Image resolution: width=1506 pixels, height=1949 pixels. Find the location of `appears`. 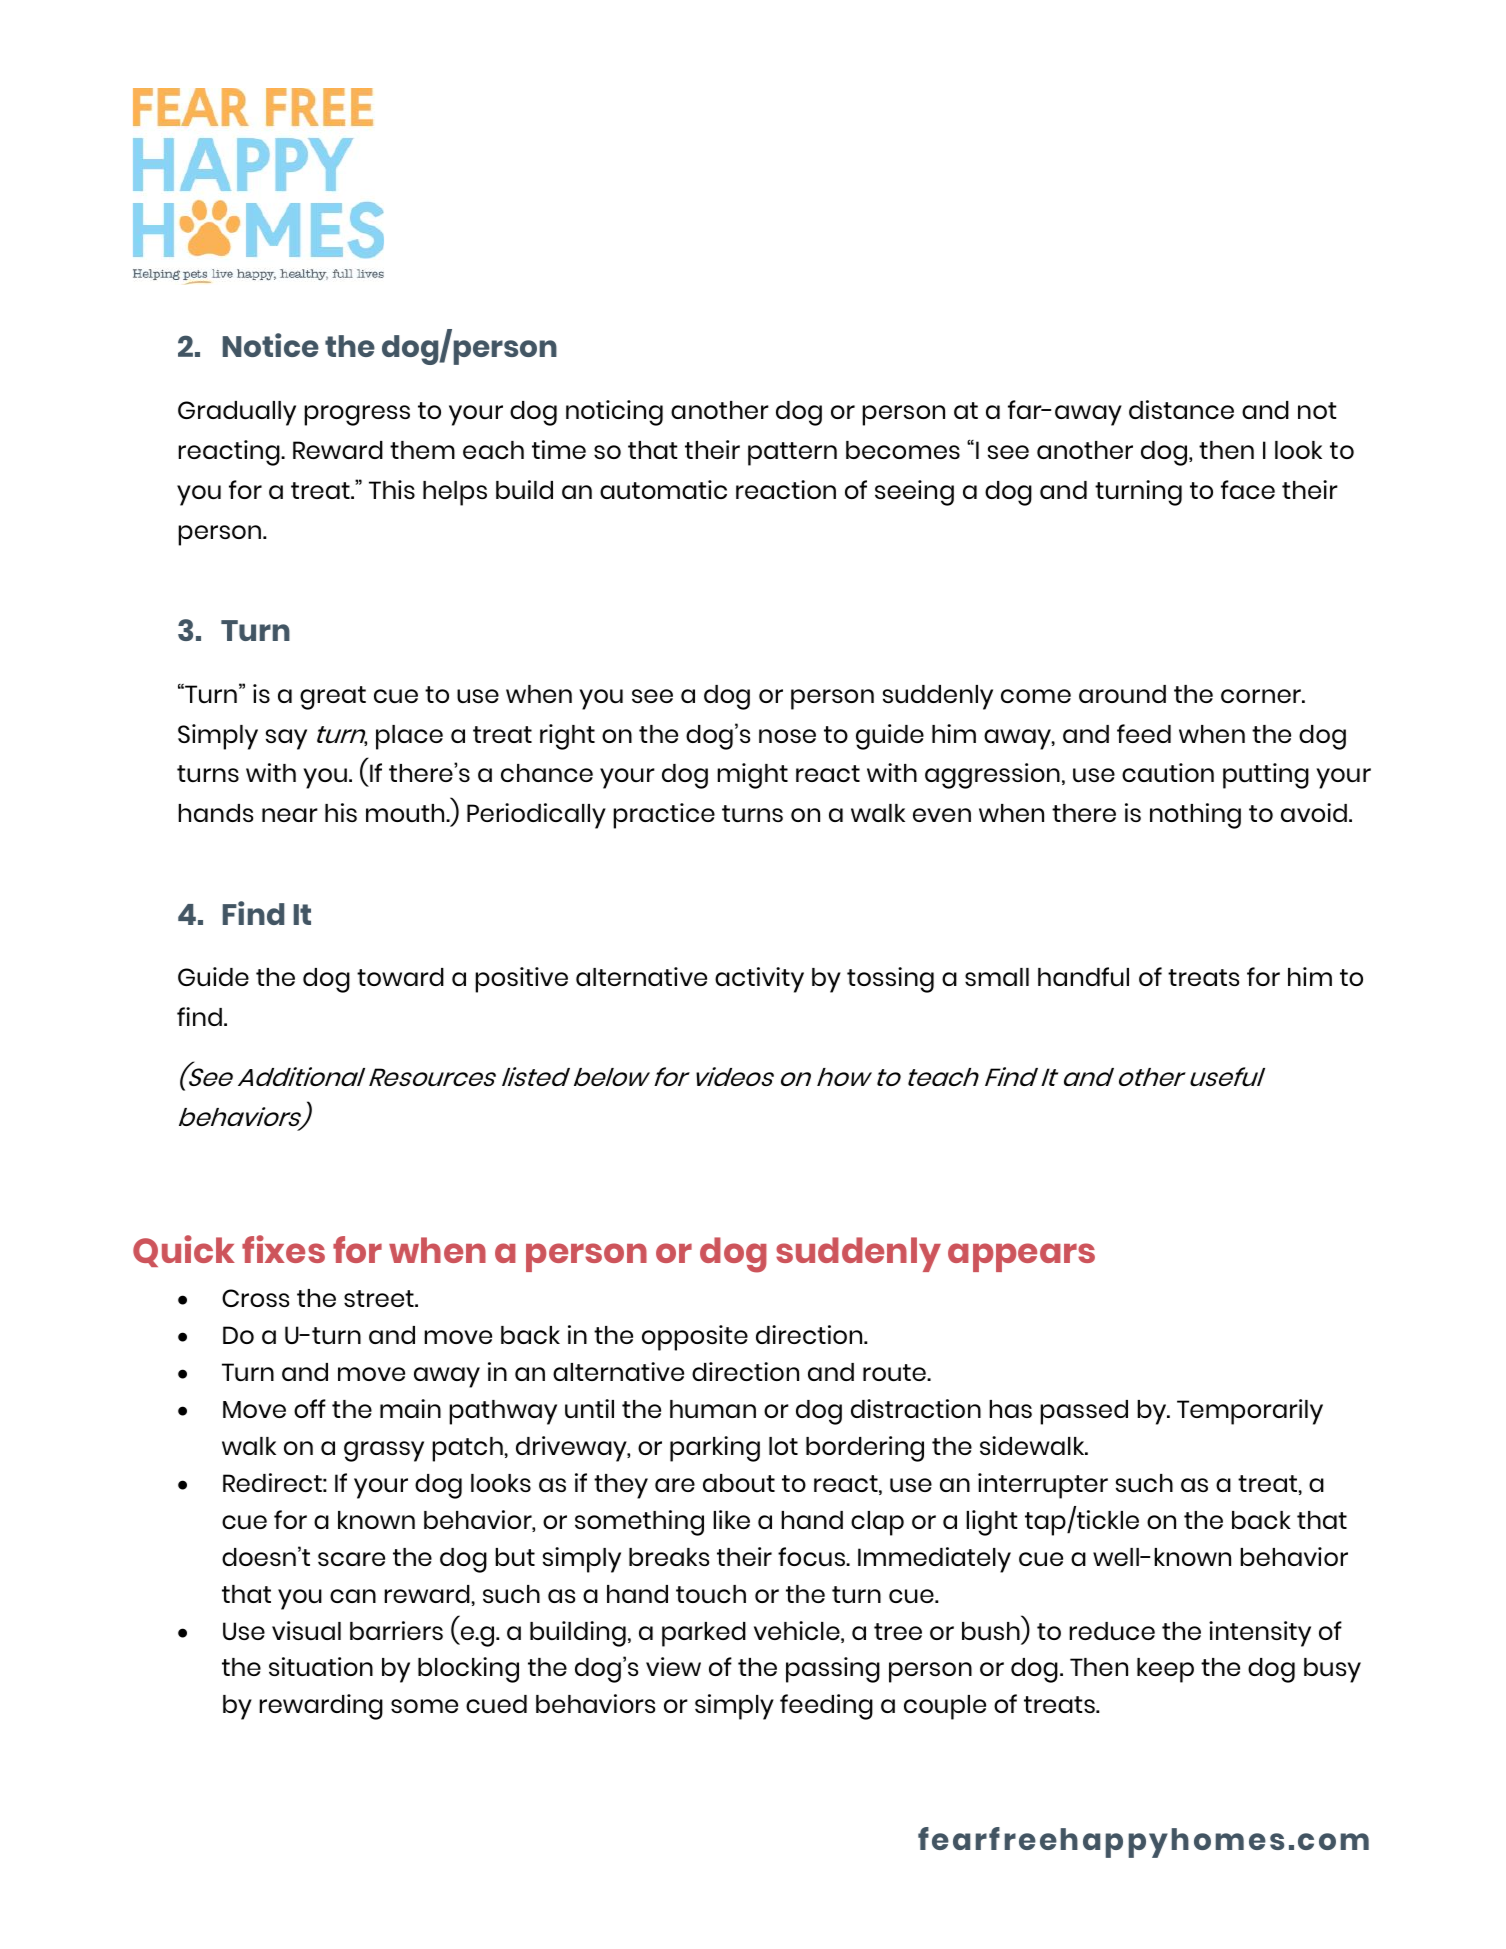

appears is located at coordinates (1021, 1257).
